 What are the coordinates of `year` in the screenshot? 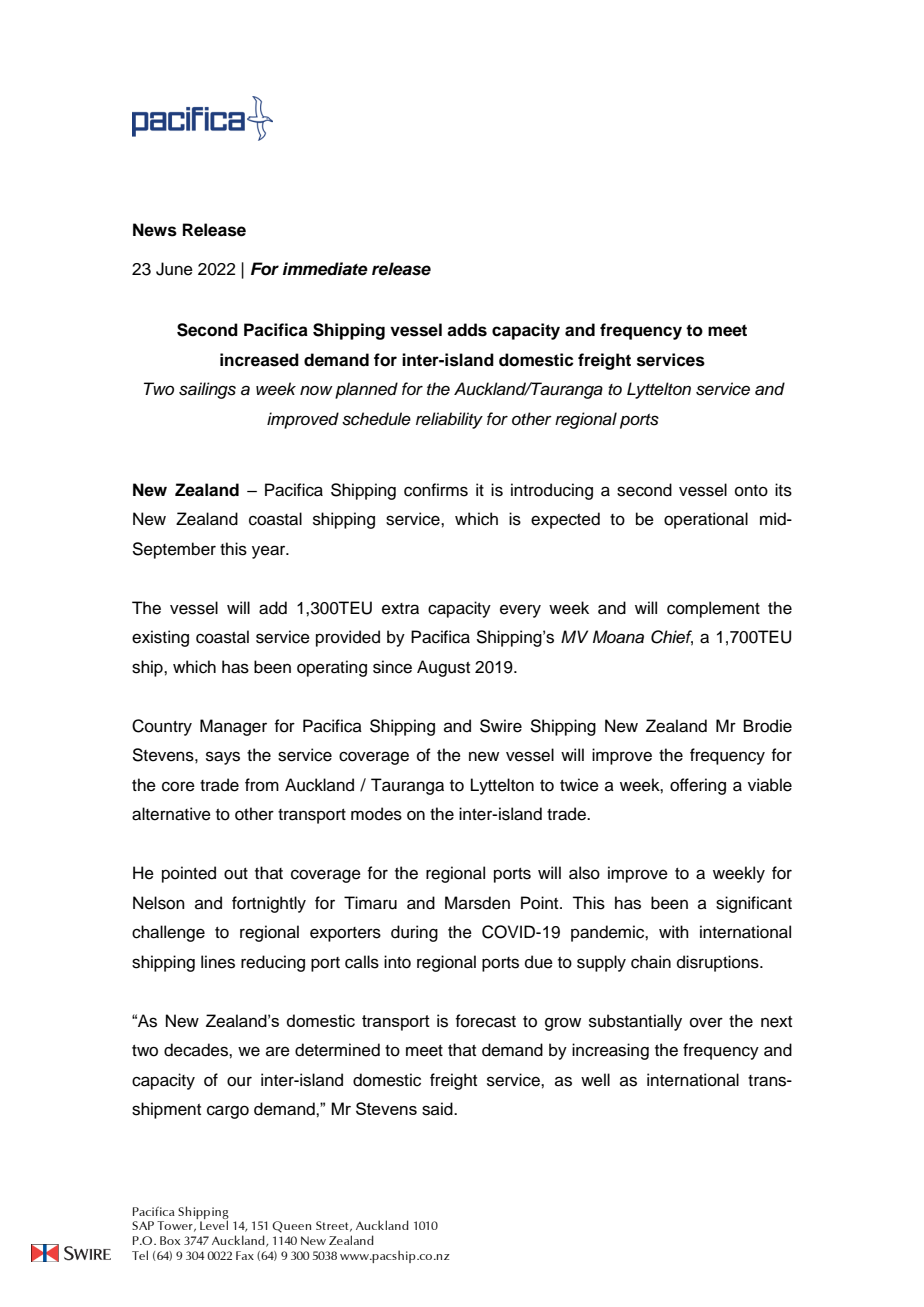 It's located at (270, 552).
